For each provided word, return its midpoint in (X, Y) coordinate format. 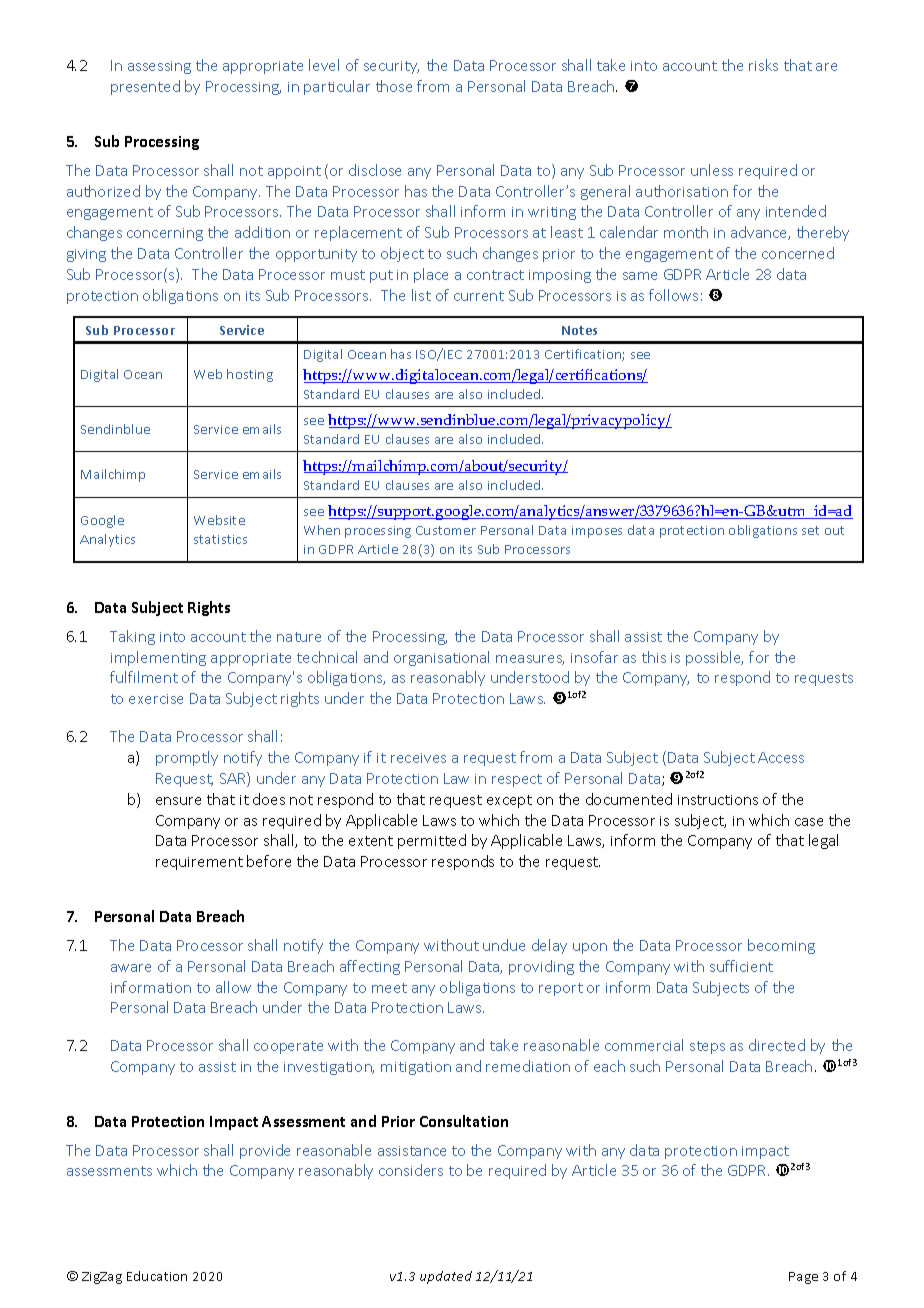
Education (157, 1276)
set (810, 530)
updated (446, 1277)
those (394, 86)
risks (763, 65)
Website (219, 520)
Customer (446, 530)
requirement (199, 863)
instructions (718, 800)
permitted (432, 841)
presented (145, 87)
